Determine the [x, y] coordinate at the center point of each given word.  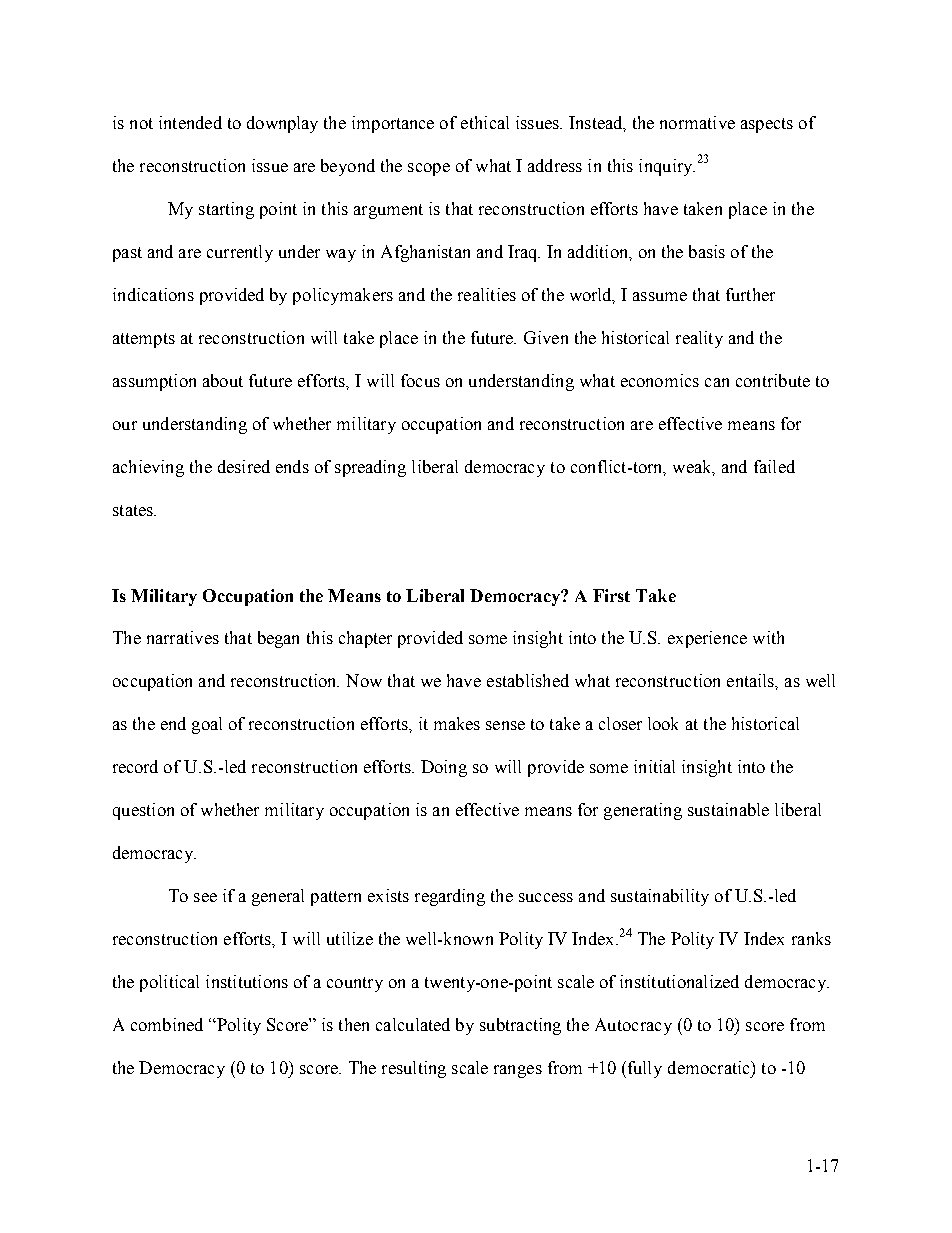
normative [697, 122]
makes [457, 723]
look [663, 723]
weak [693, 467]
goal [207, 725]
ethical [485, 122]
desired [244, 466]
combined [167, 1024]
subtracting [520, 1026]
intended [190, 122]
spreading [370, 468]
